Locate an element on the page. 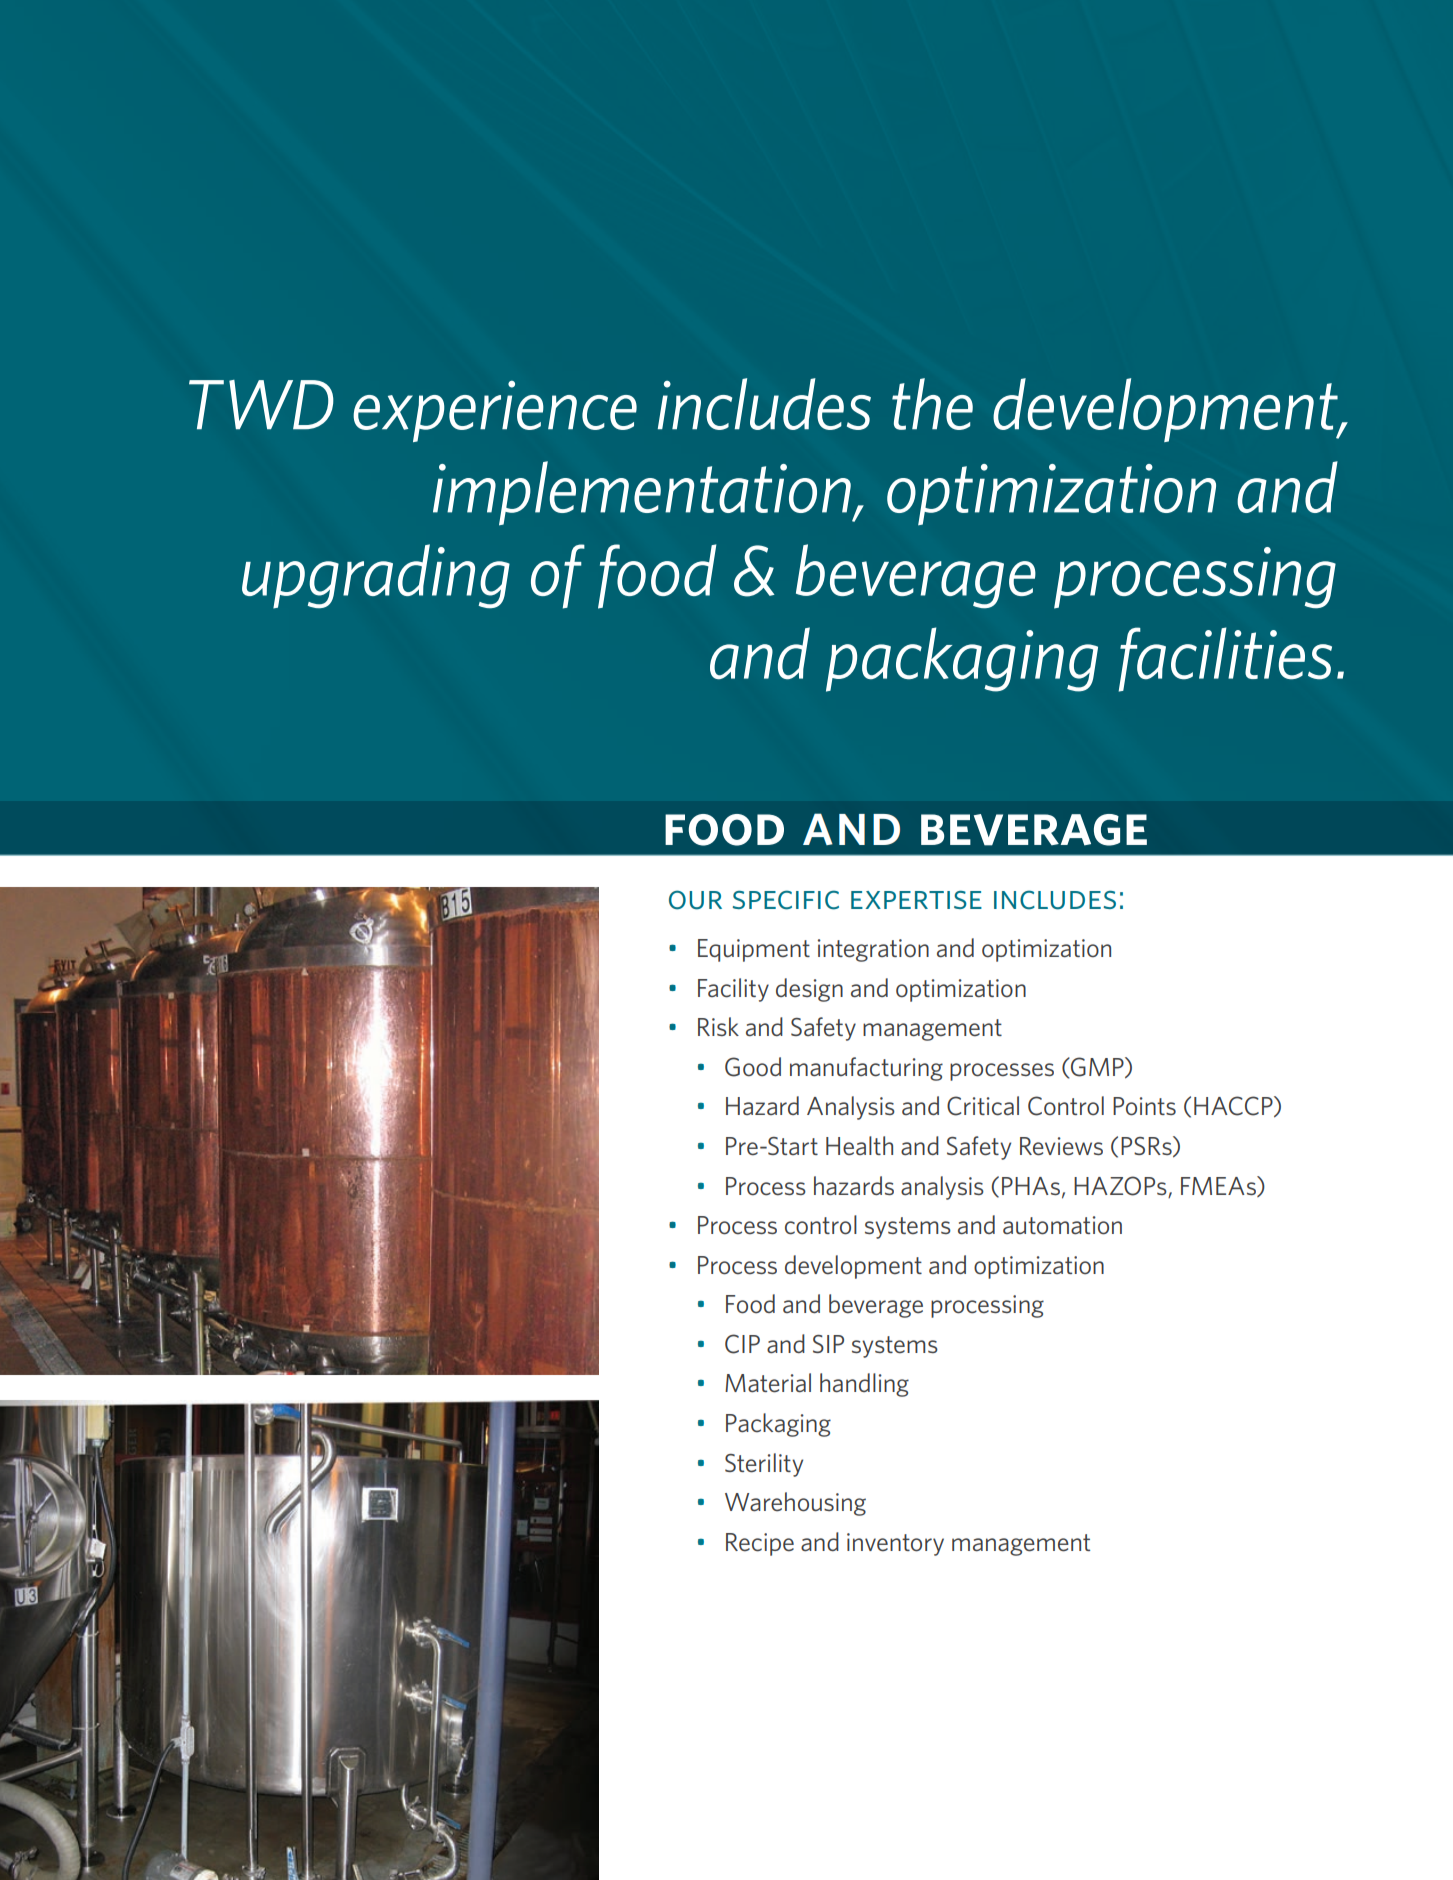  Warehousing is located at coordinates (795, 1504).
